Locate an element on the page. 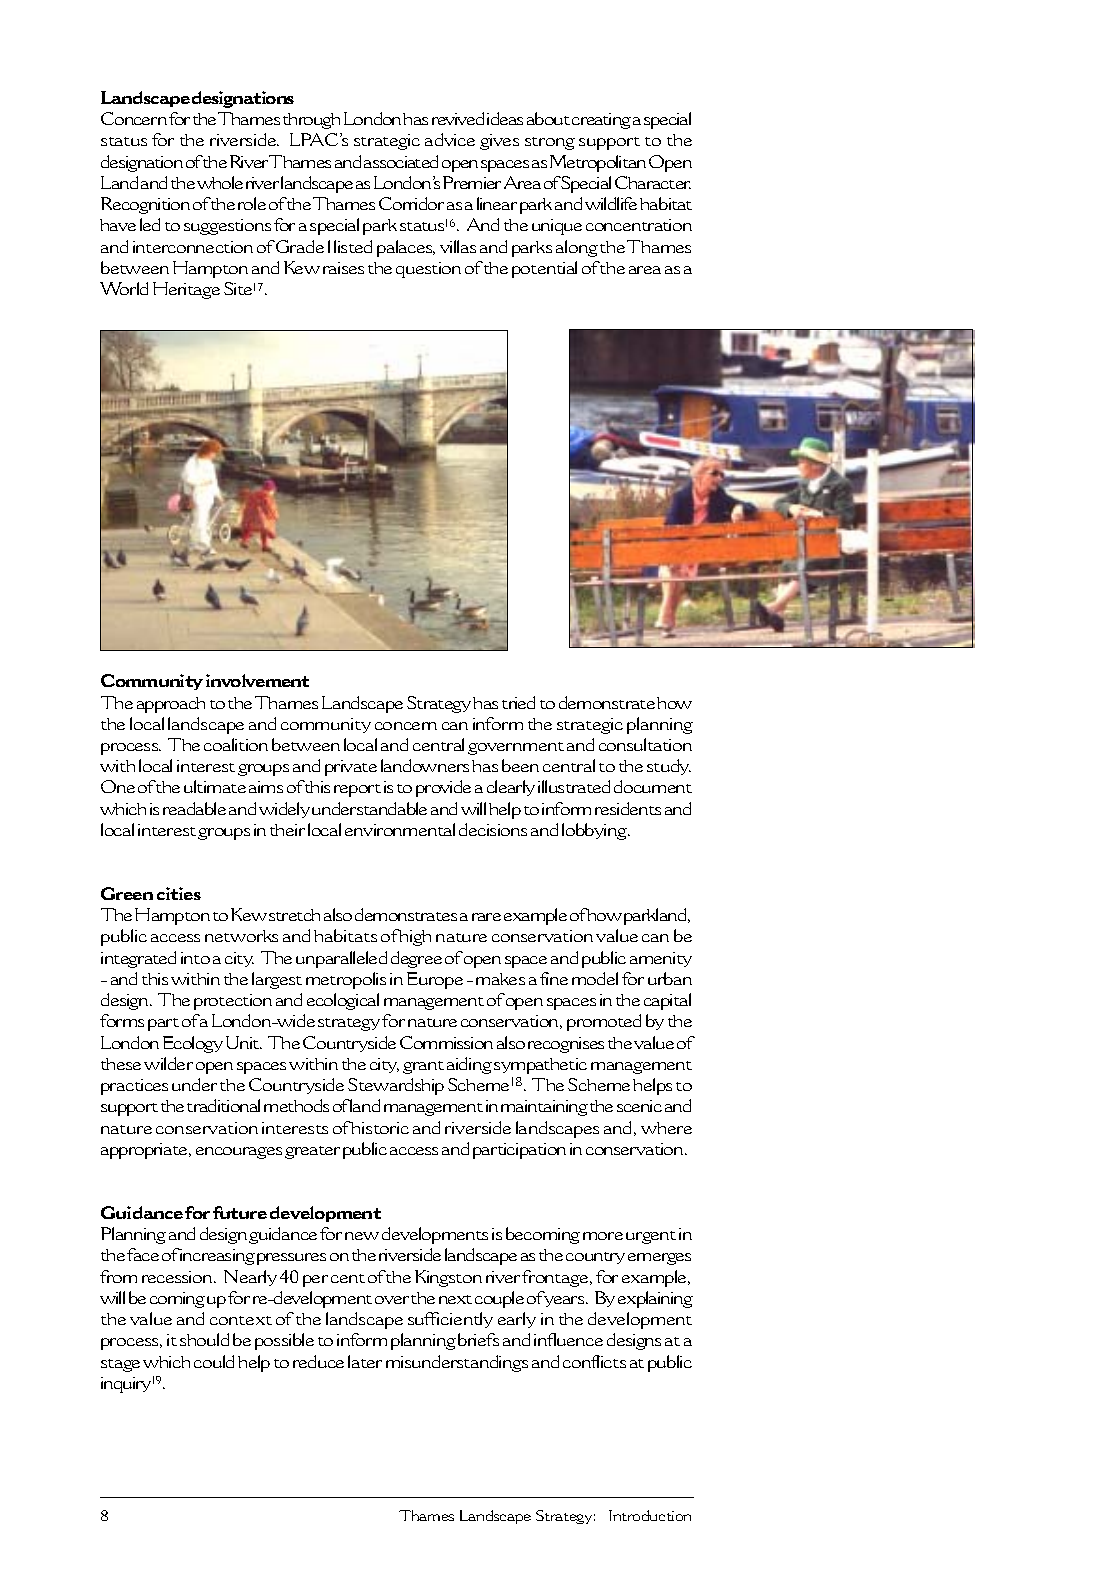 The image size is (1110, 1571). environmental is located at coordinates (400, 829).
